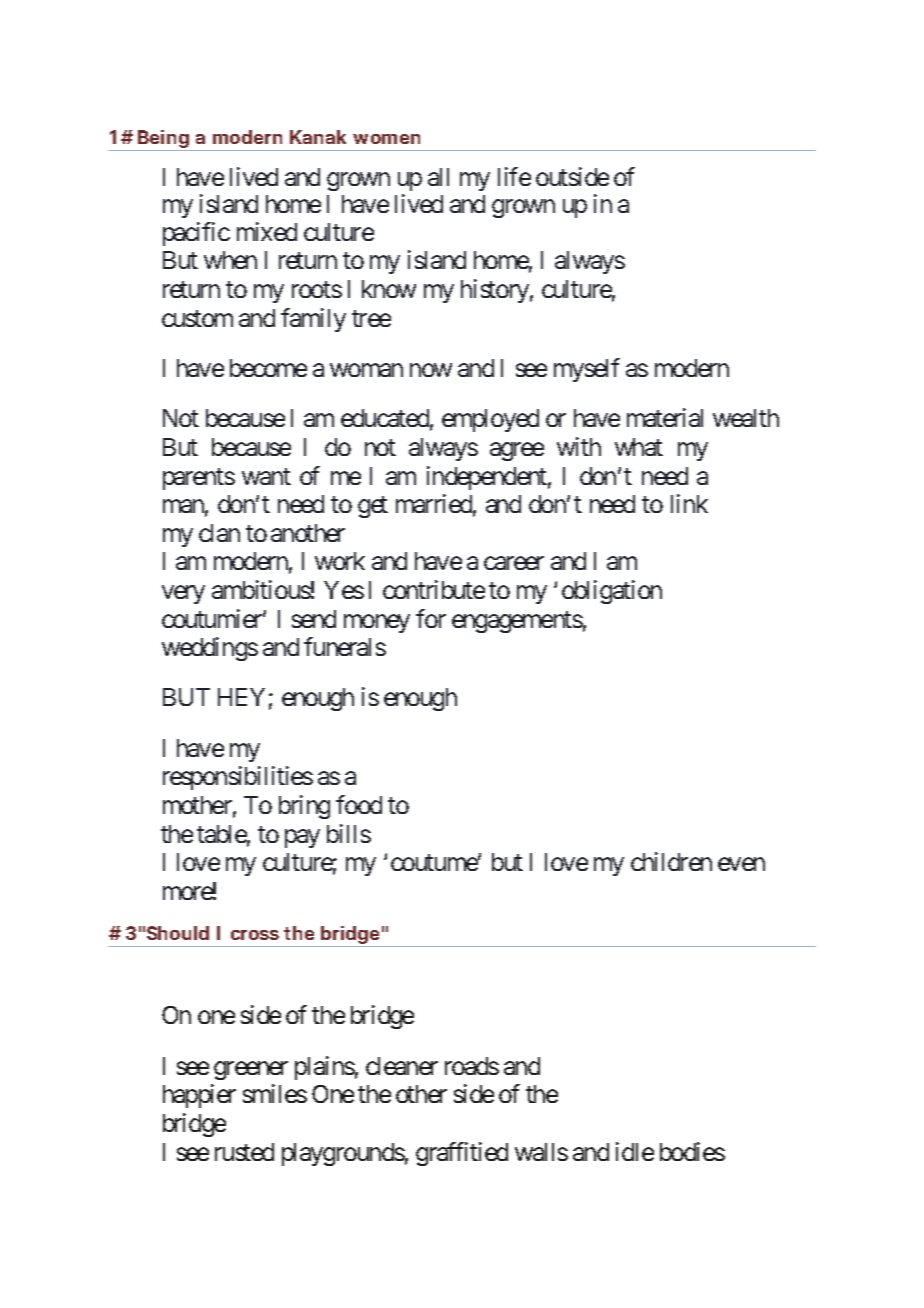 This screenshot has height=1308, width=924. What do you see at coordinates (244, 1152) in the screenshot?
I see `rusted` at bounding box center [244, 1152].
